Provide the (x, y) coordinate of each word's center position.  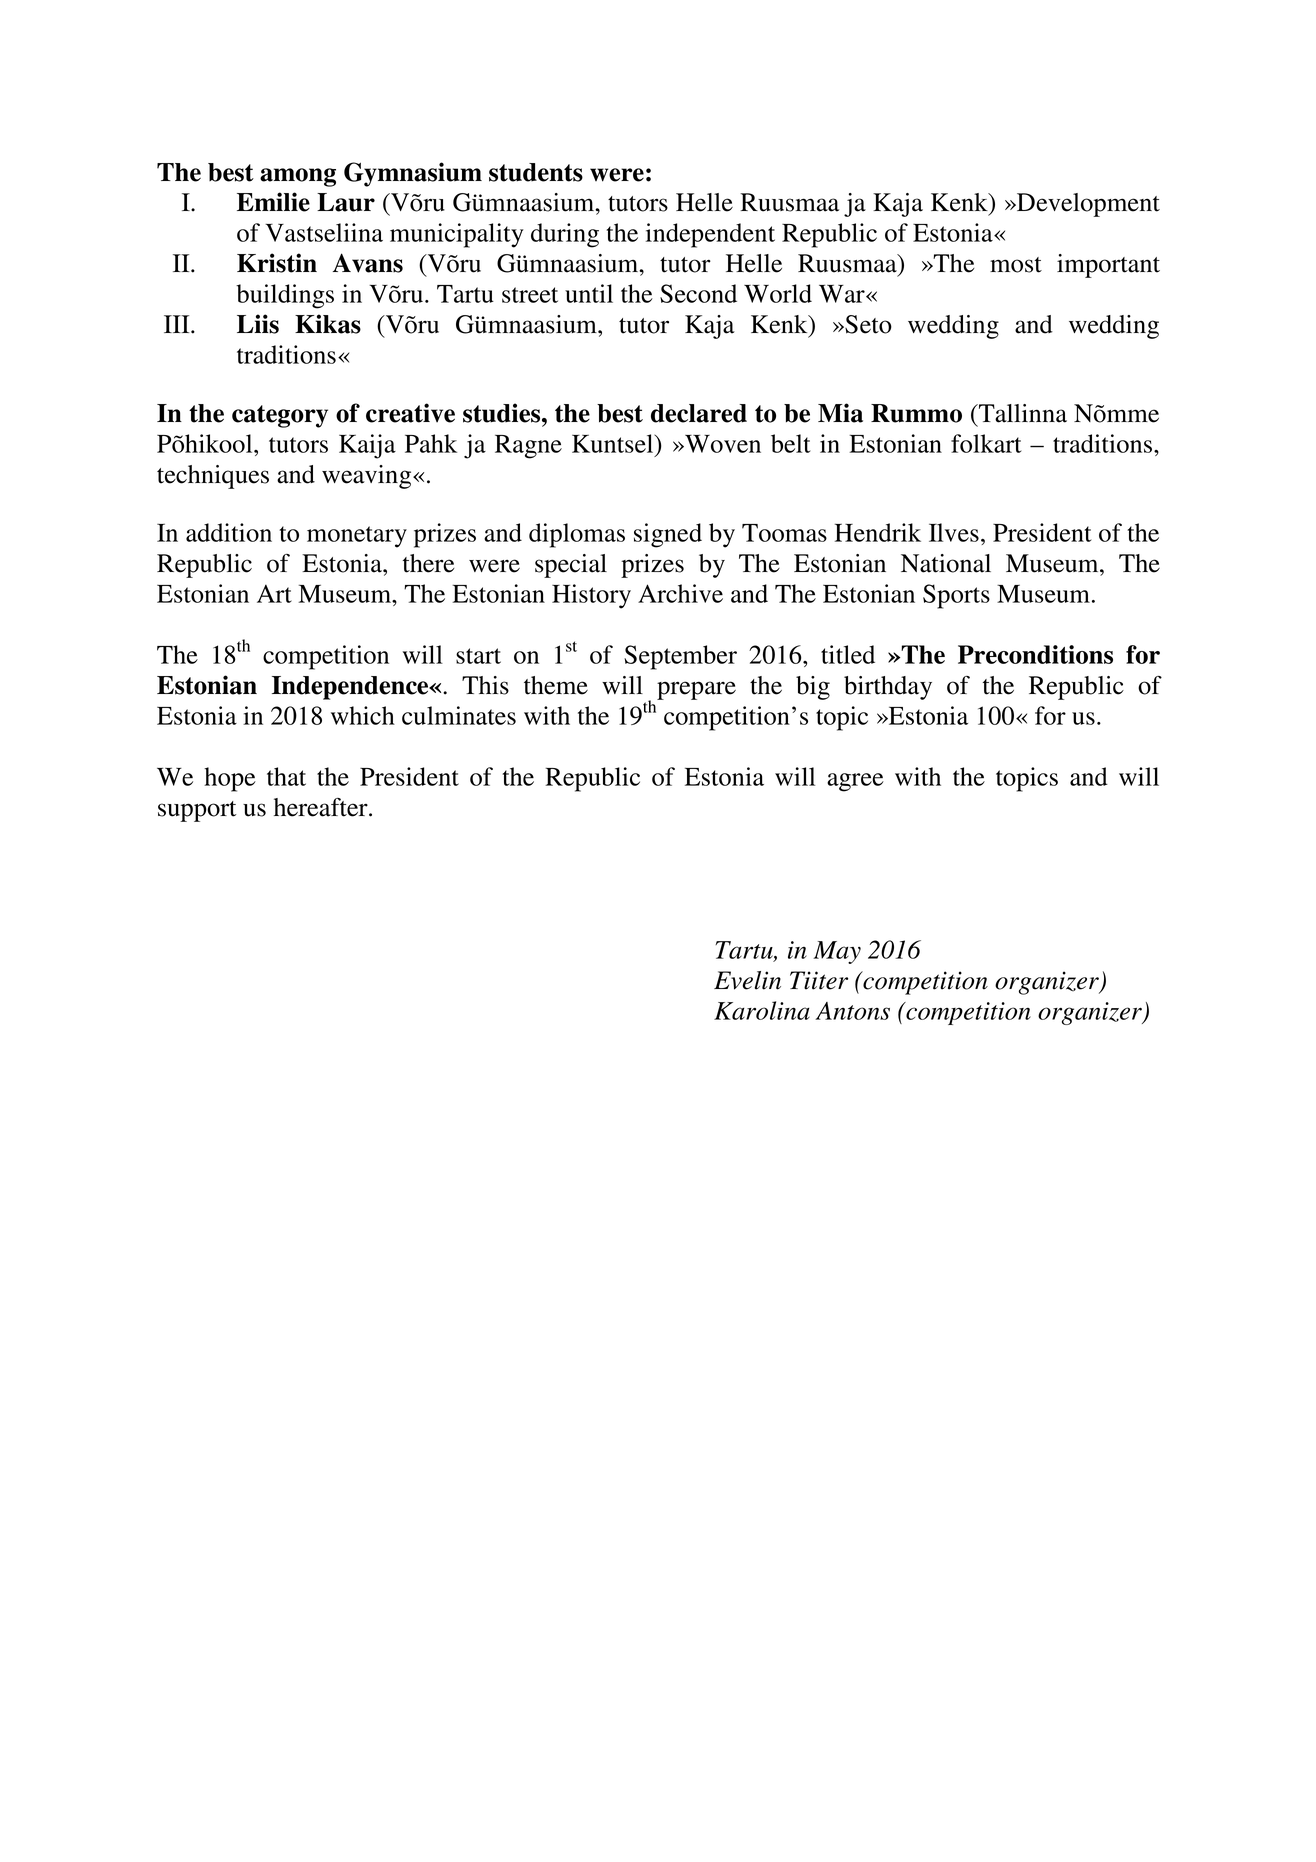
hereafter (322, 807)
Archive (680, 593)
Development (1087, 205)
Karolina (762, 1010)
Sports (956, 596)
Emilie (273, 202)
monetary (357, 537)
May (837, 952)
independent (710, 235)
